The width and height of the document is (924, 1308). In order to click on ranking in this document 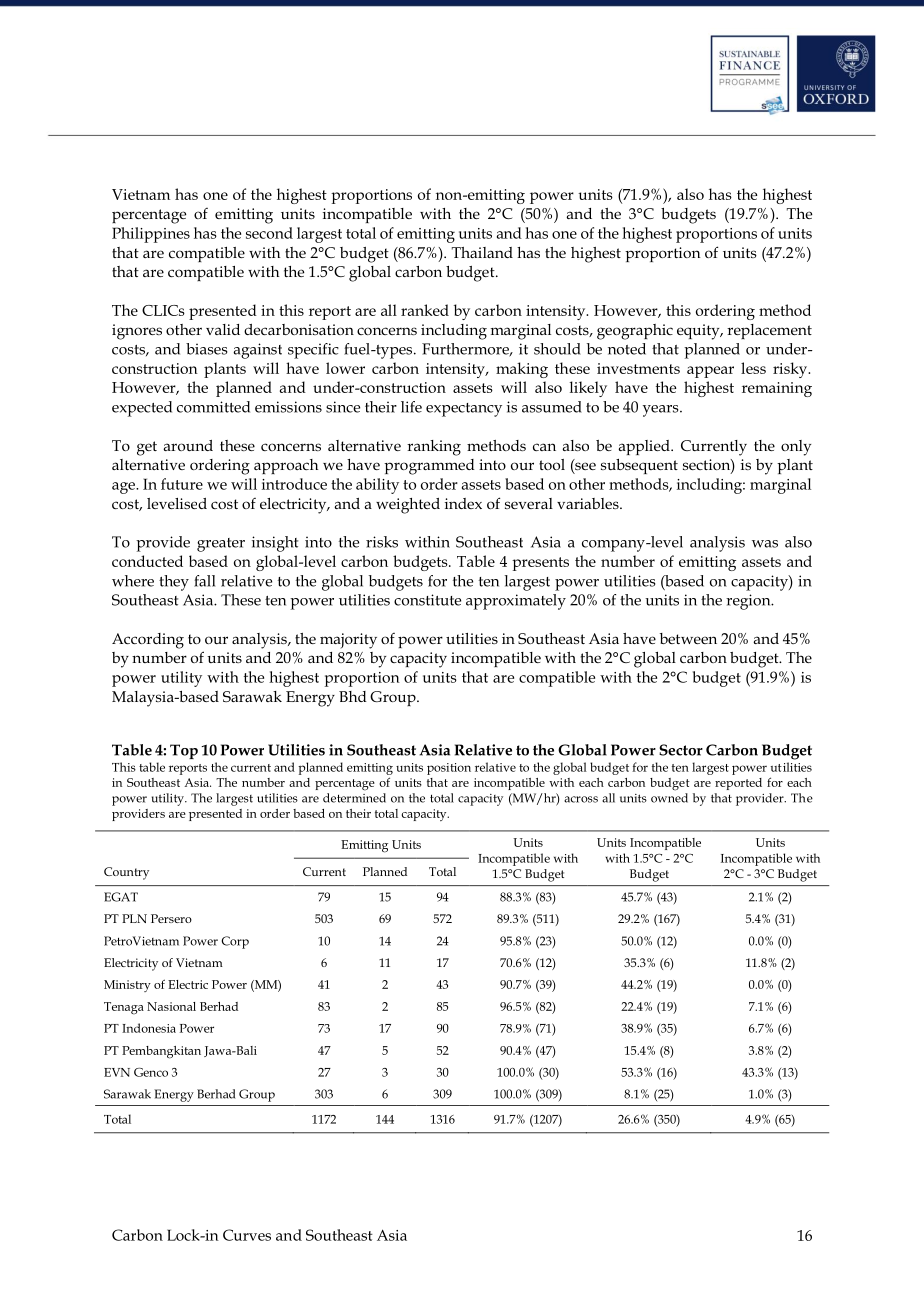, I will do `click(434, 448)`.
